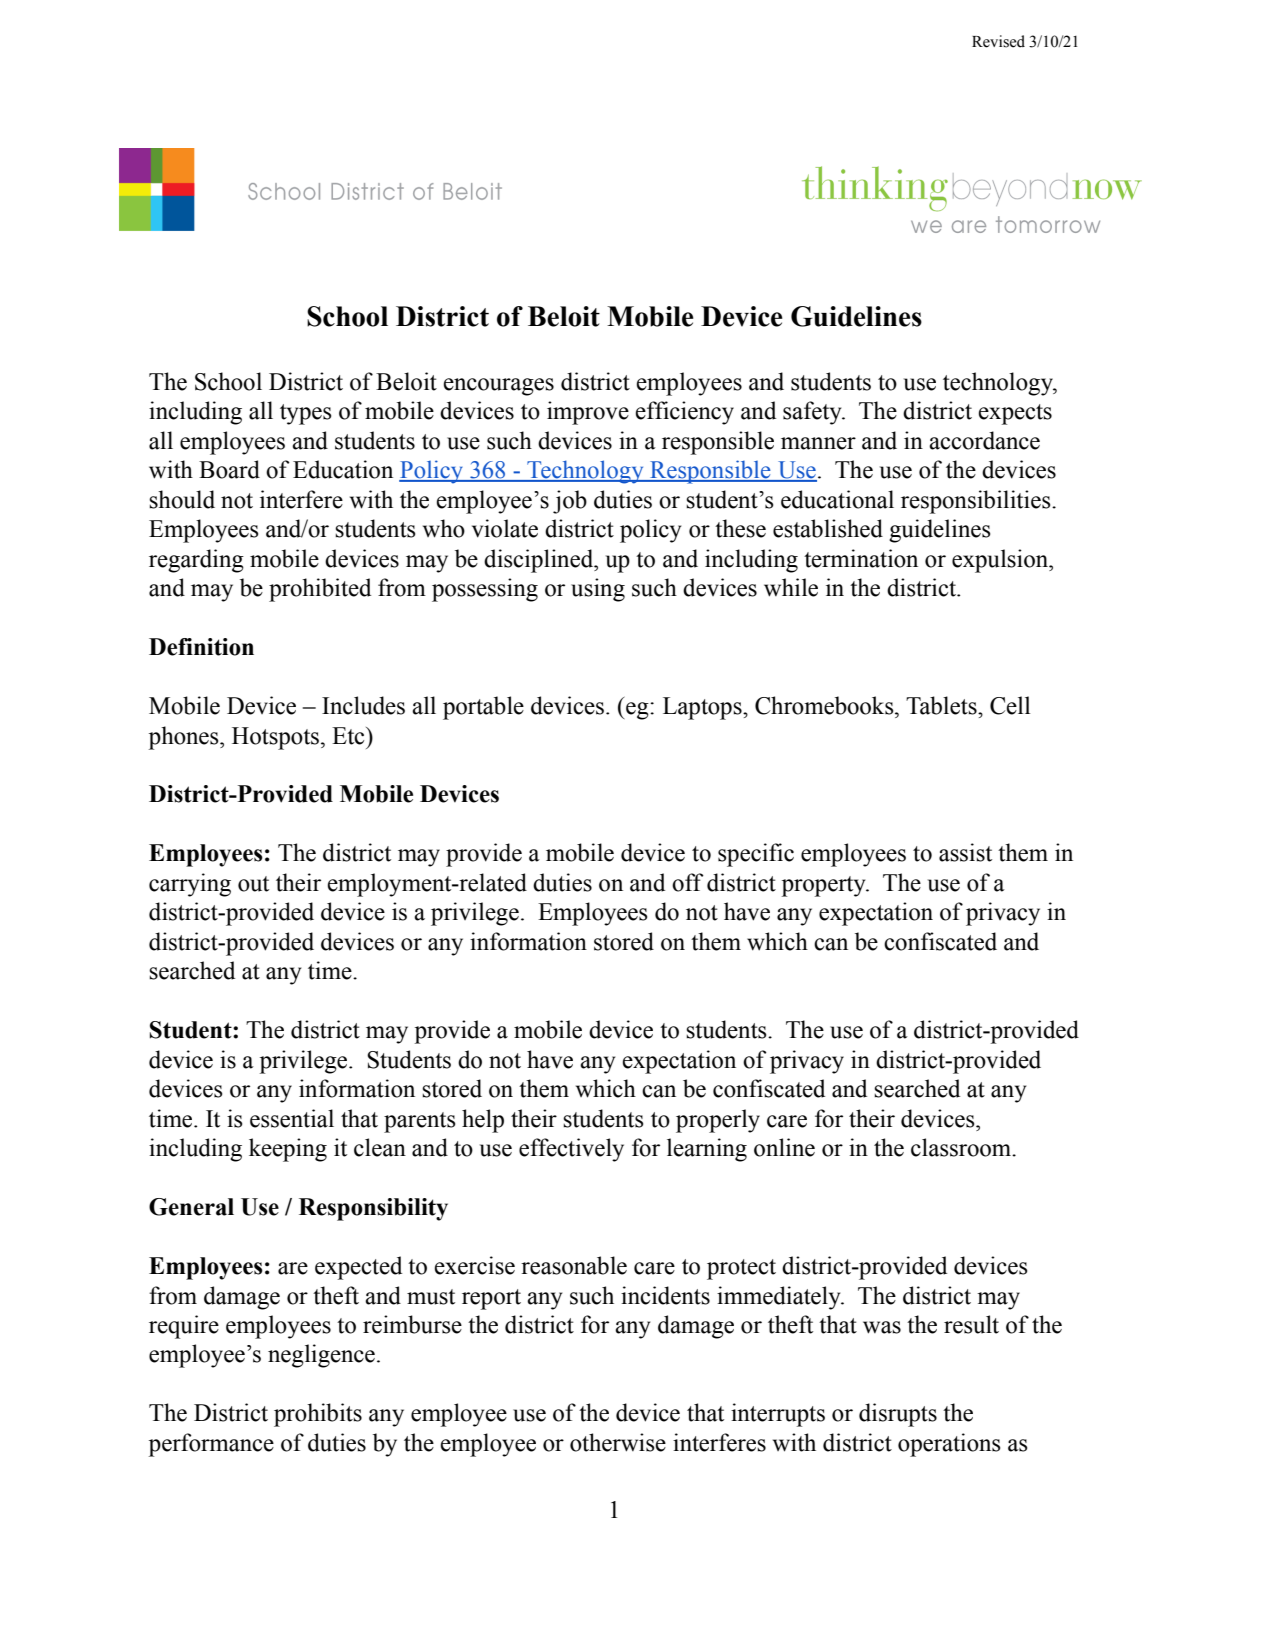  Describe the element at coordinates (618, 1442) in the screenshot. I see `otherwise` at that location.
